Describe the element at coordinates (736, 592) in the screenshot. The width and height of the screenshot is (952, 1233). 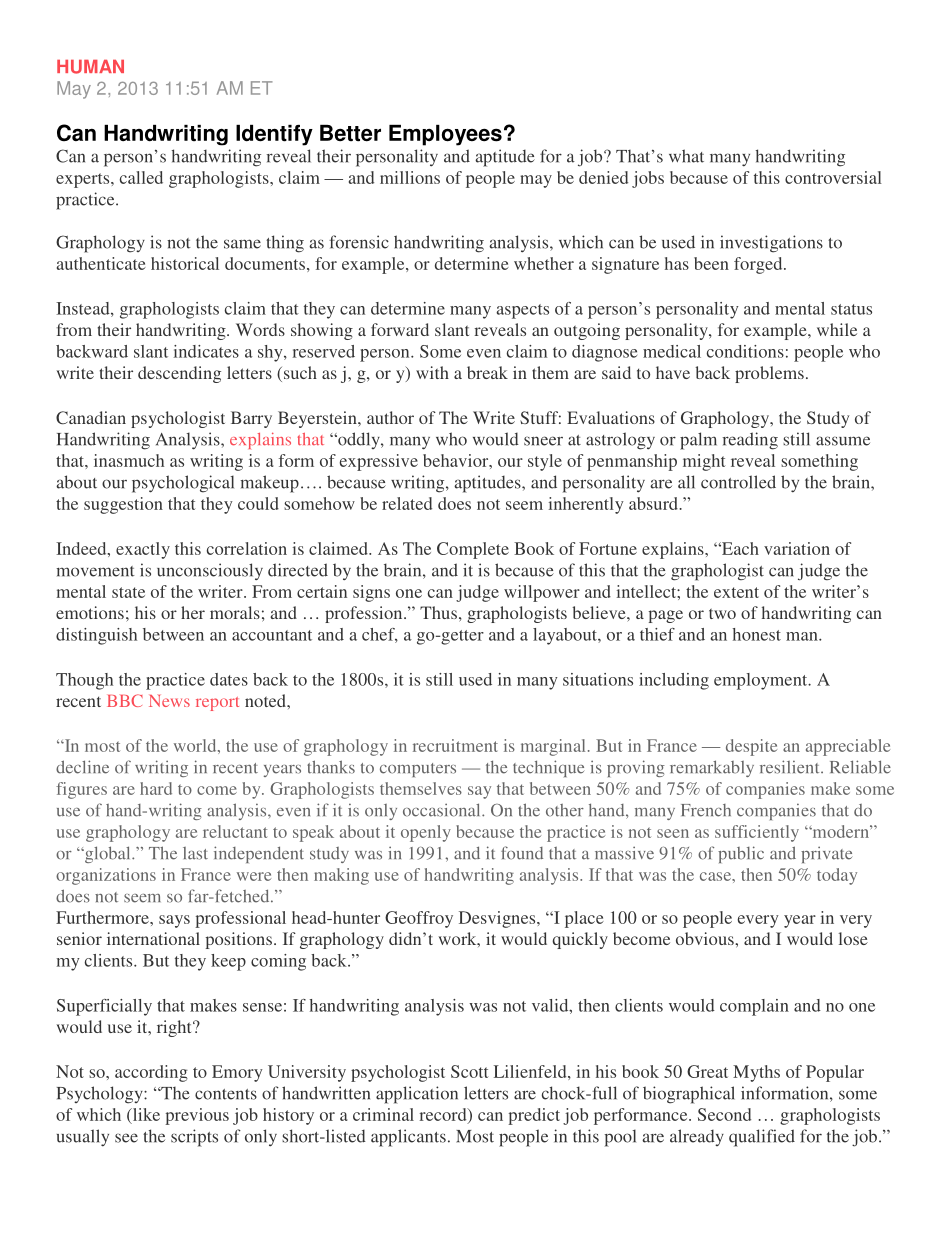
I see `extent` at that location.
